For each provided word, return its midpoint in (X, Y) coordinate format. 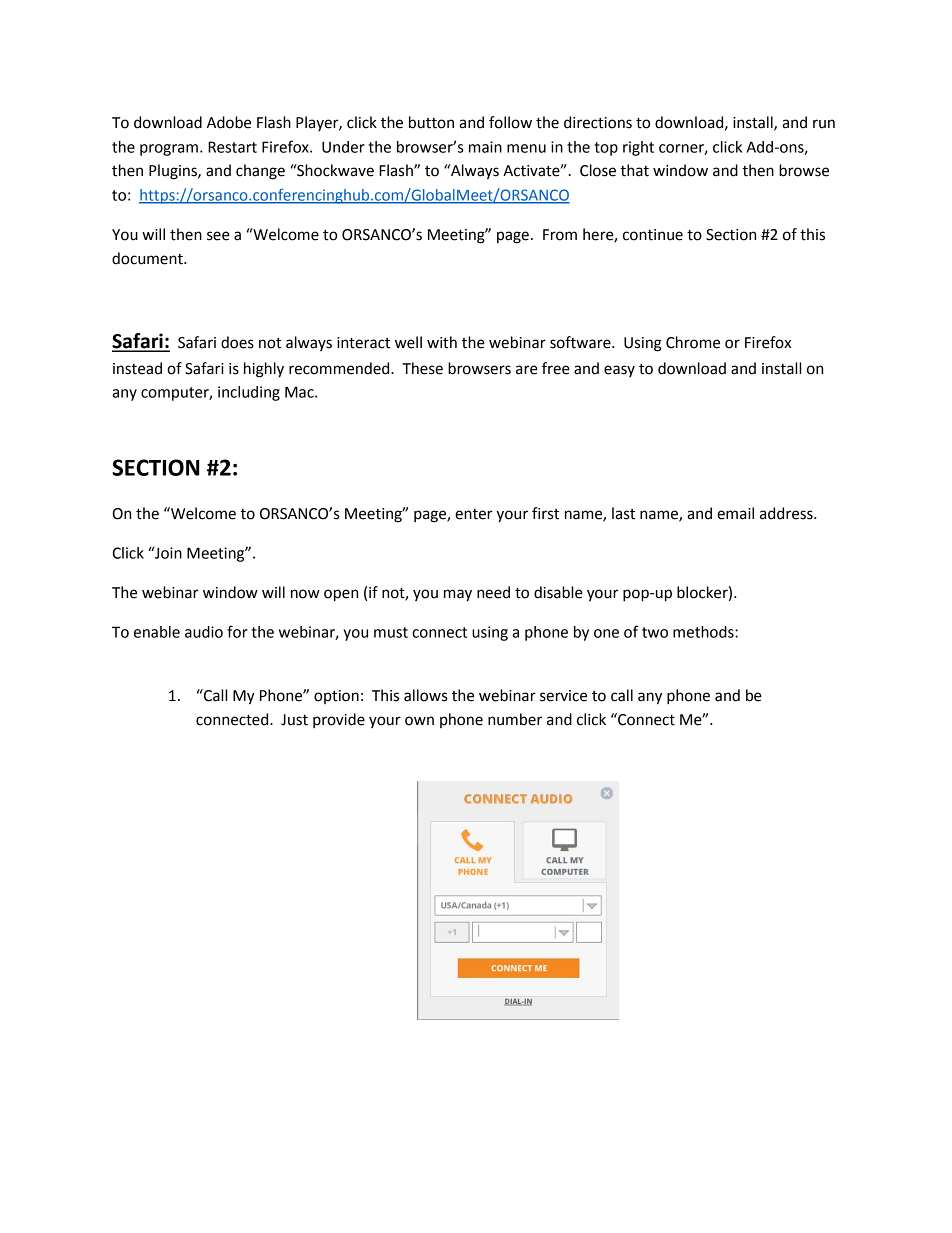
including (249, 393)
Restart (232, 147)
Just (294, 720)
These (422, 368)
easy (619, 371)
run (824, 124)
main (485, 147)
